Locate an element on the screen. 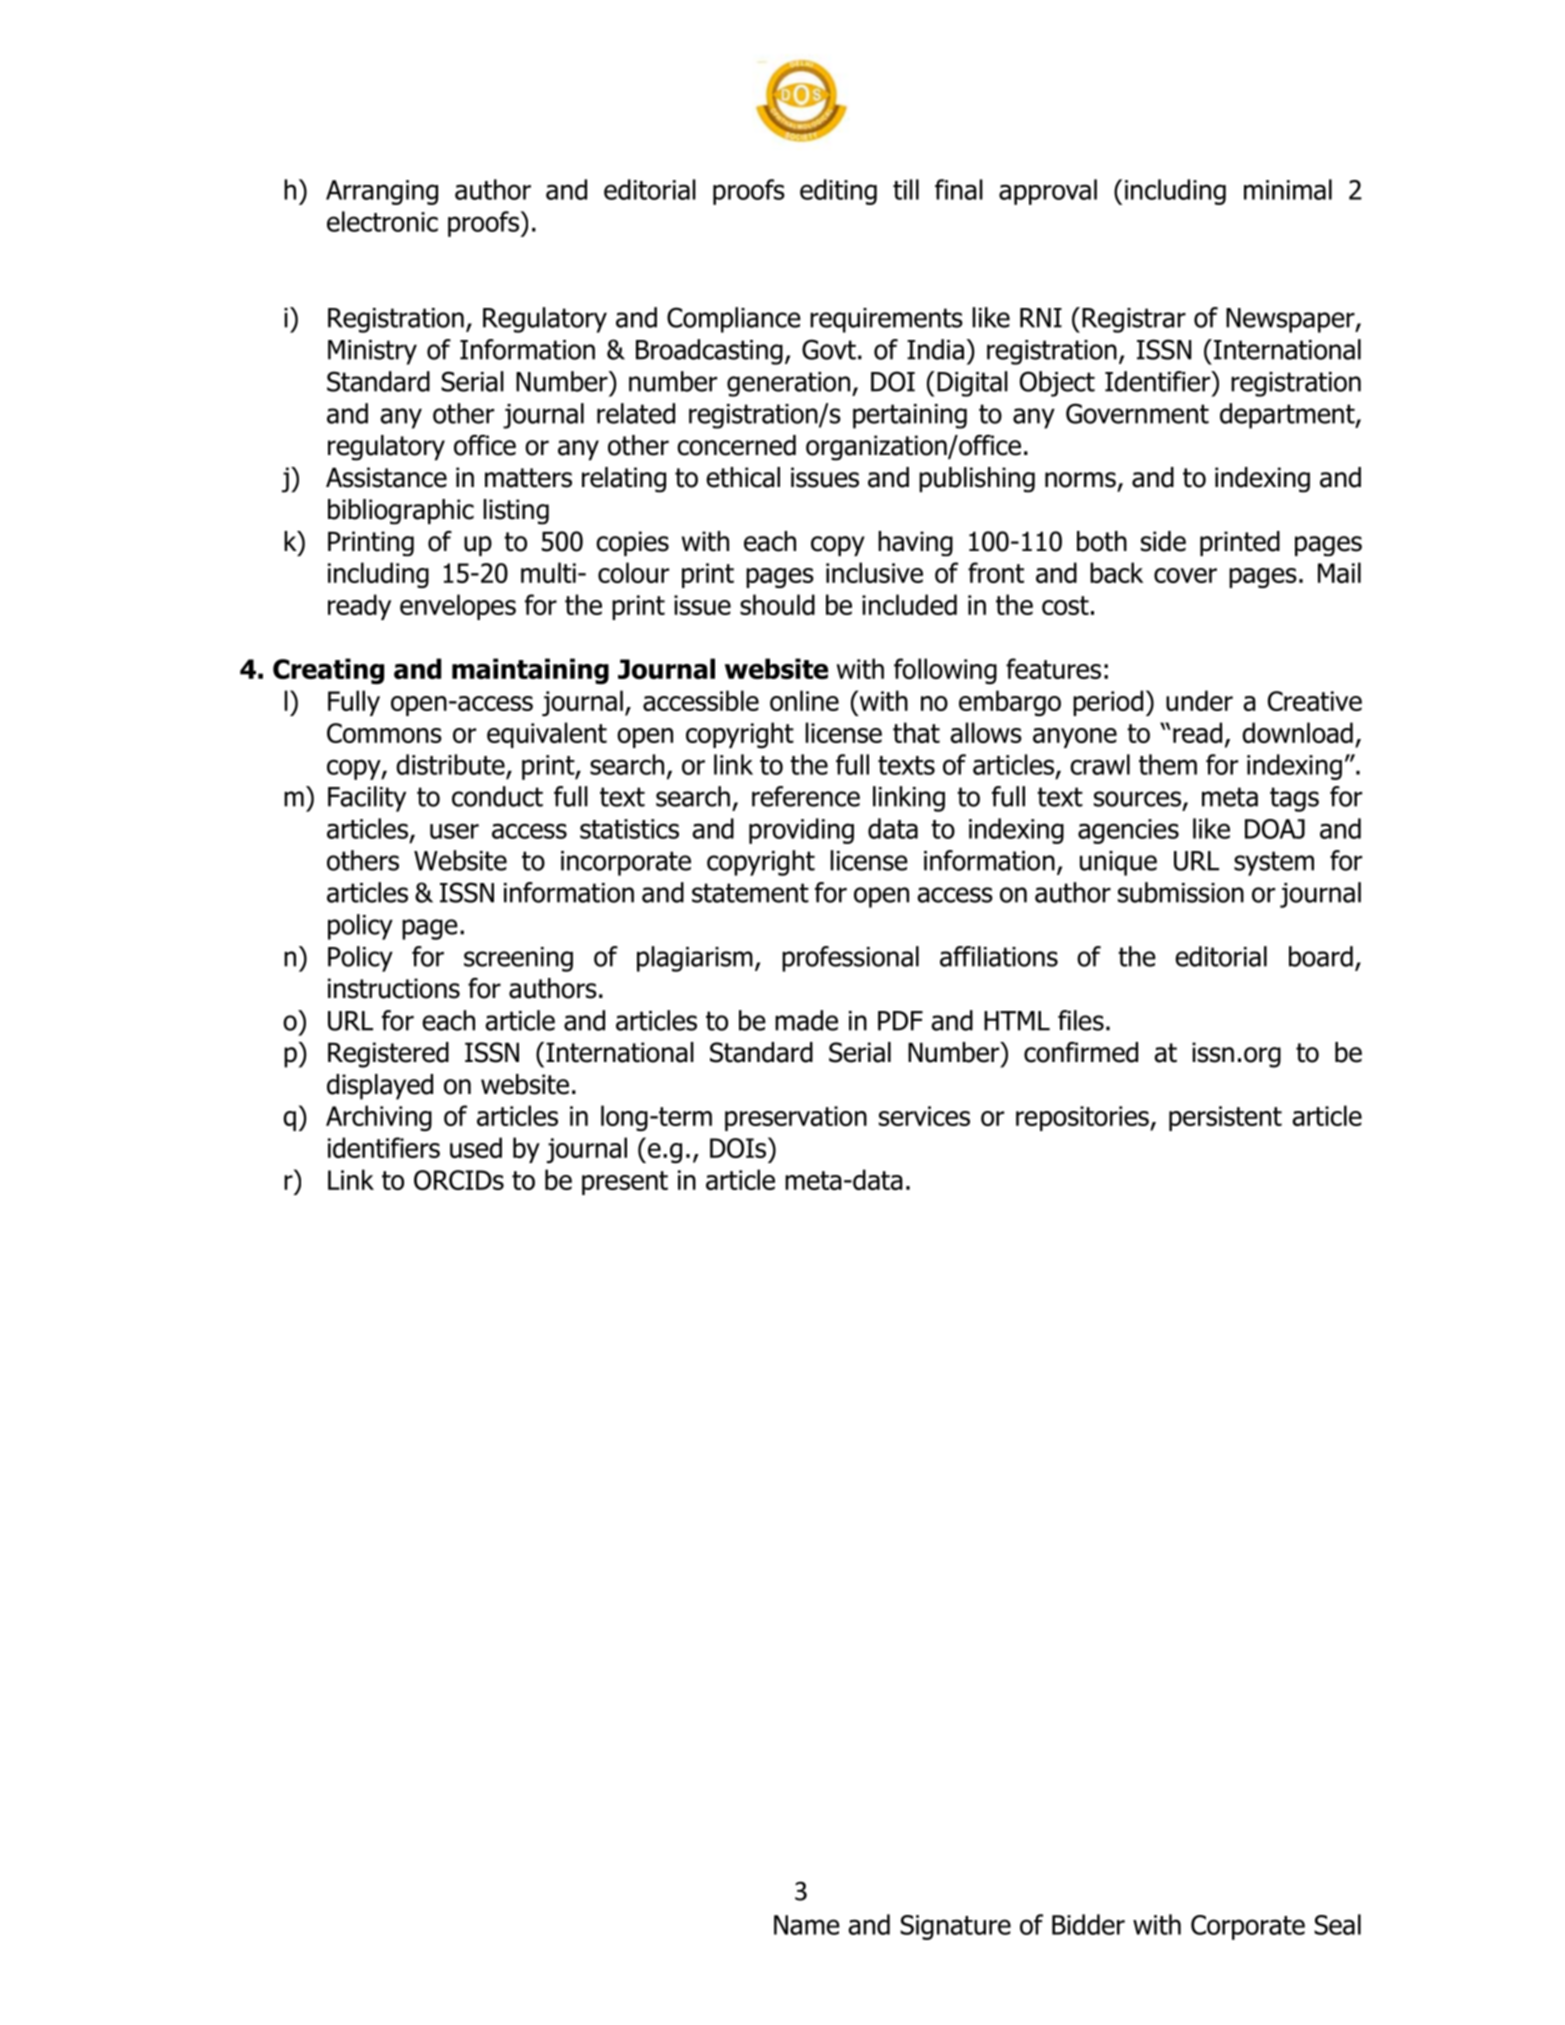 Image resolution: width=1565 pixels, height=2025 pixels. repositories is located at coordinates (1083, 1118).
